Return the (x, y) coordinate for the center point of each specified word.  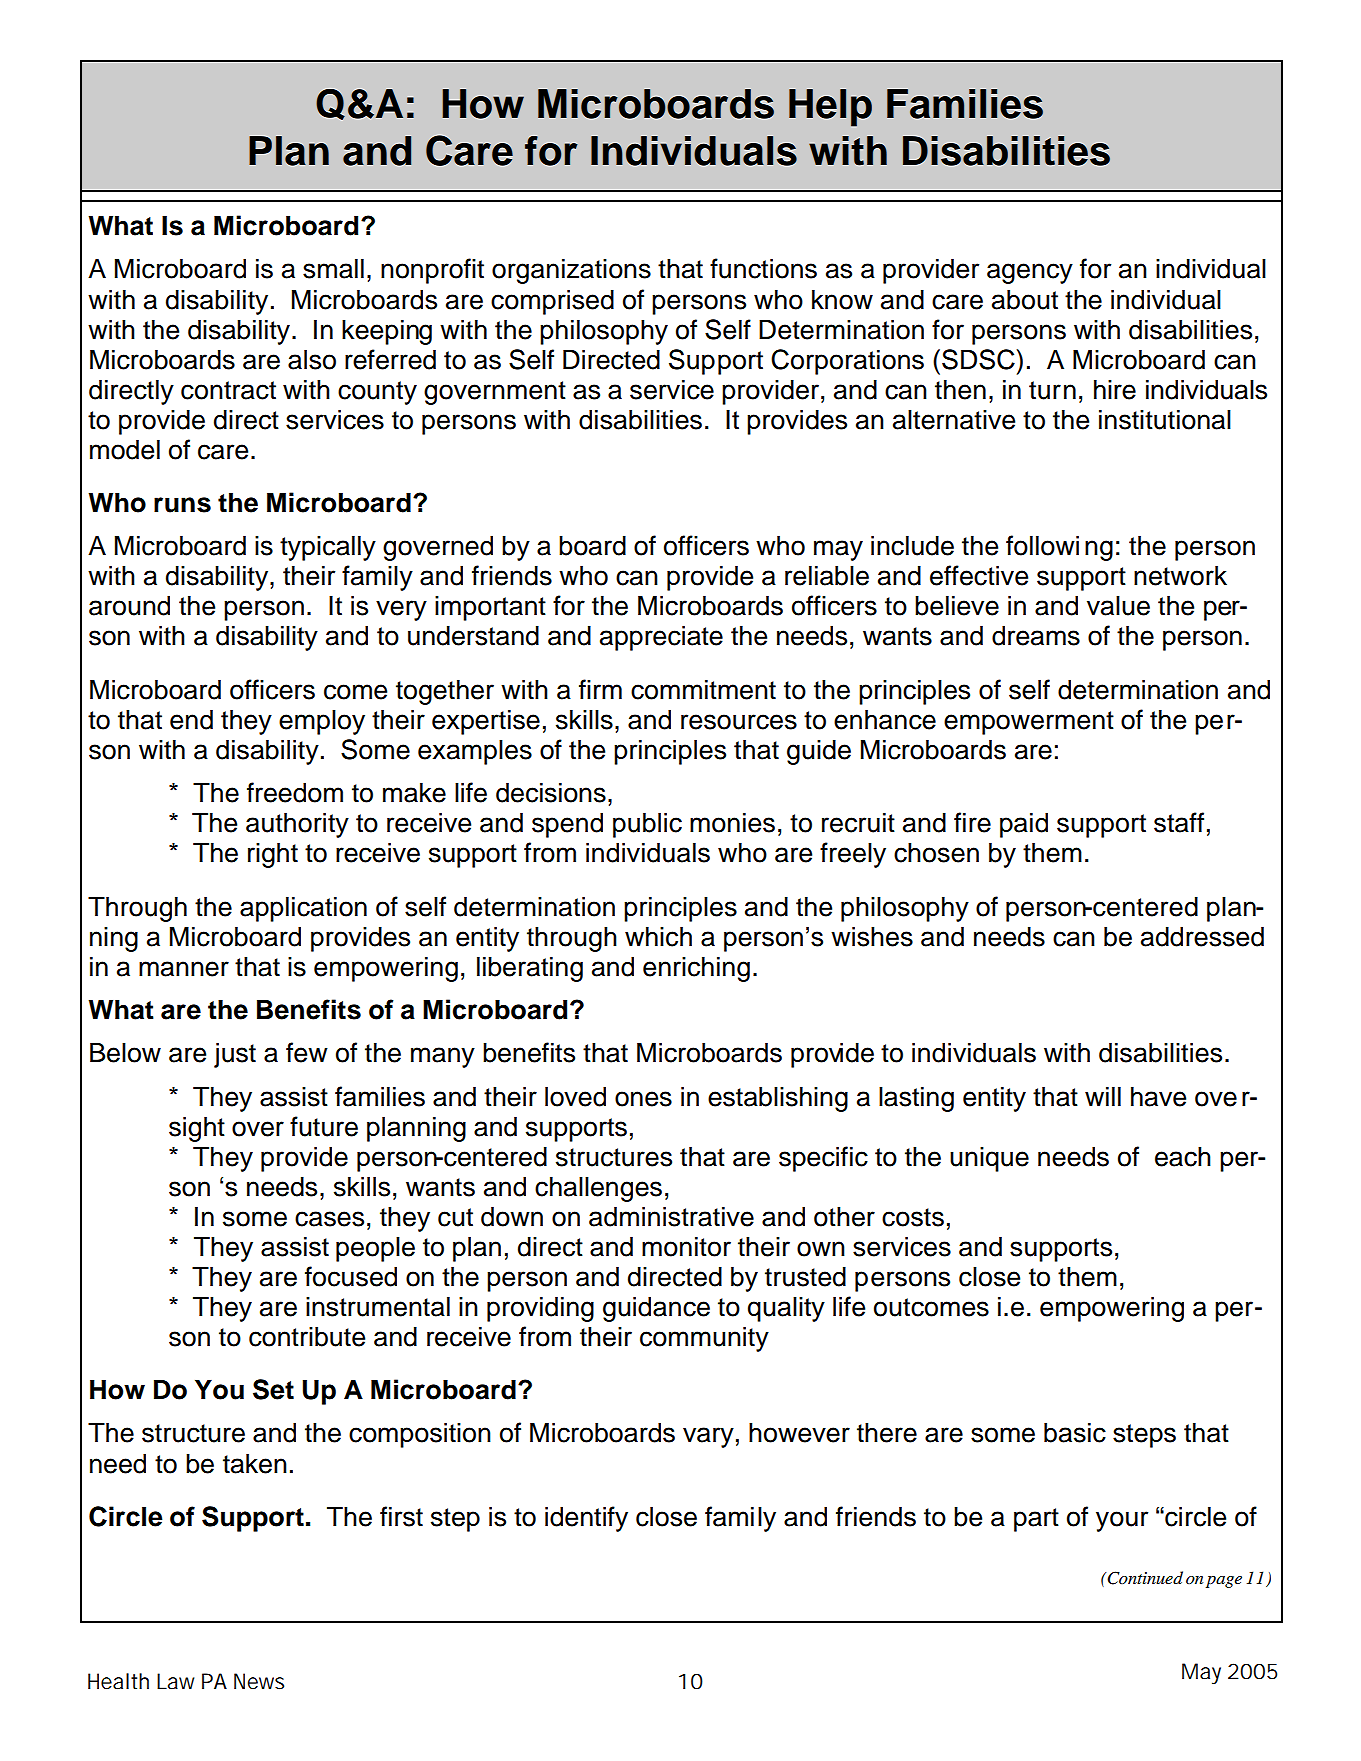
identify (586, 1519)
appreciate (661, 638)
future (324, 1126)
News (259, 1681)
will (1103, 1096)
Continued (1145, 1578)
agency (1030, 273)
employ (322, 722)
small (333, 269)
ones (643, 1099)
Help (830, 108)
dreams (1036, 636)
